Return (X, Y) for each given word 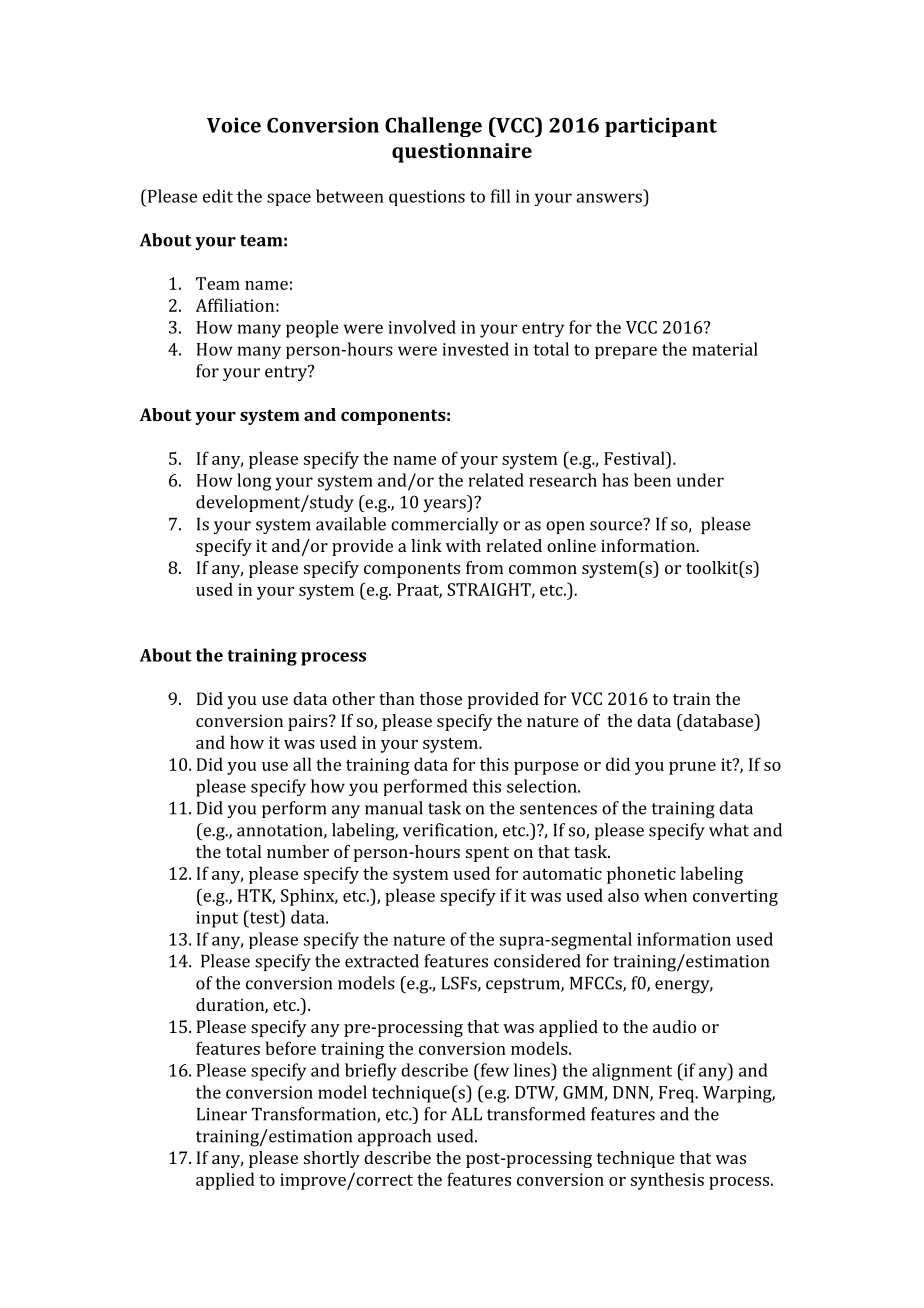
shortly (332, 1159)
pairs (309, 722)
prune (692, 768)
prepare (626, 352)
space (289, 199)
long (254, 482)
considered (537, 961)
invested (476, 349)
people (312, 329)
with (463, 545)
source (617, 525)
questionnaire (462, 153)
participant (661, 127)
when (665, 895)
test (264, 917)
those (441, 698)
